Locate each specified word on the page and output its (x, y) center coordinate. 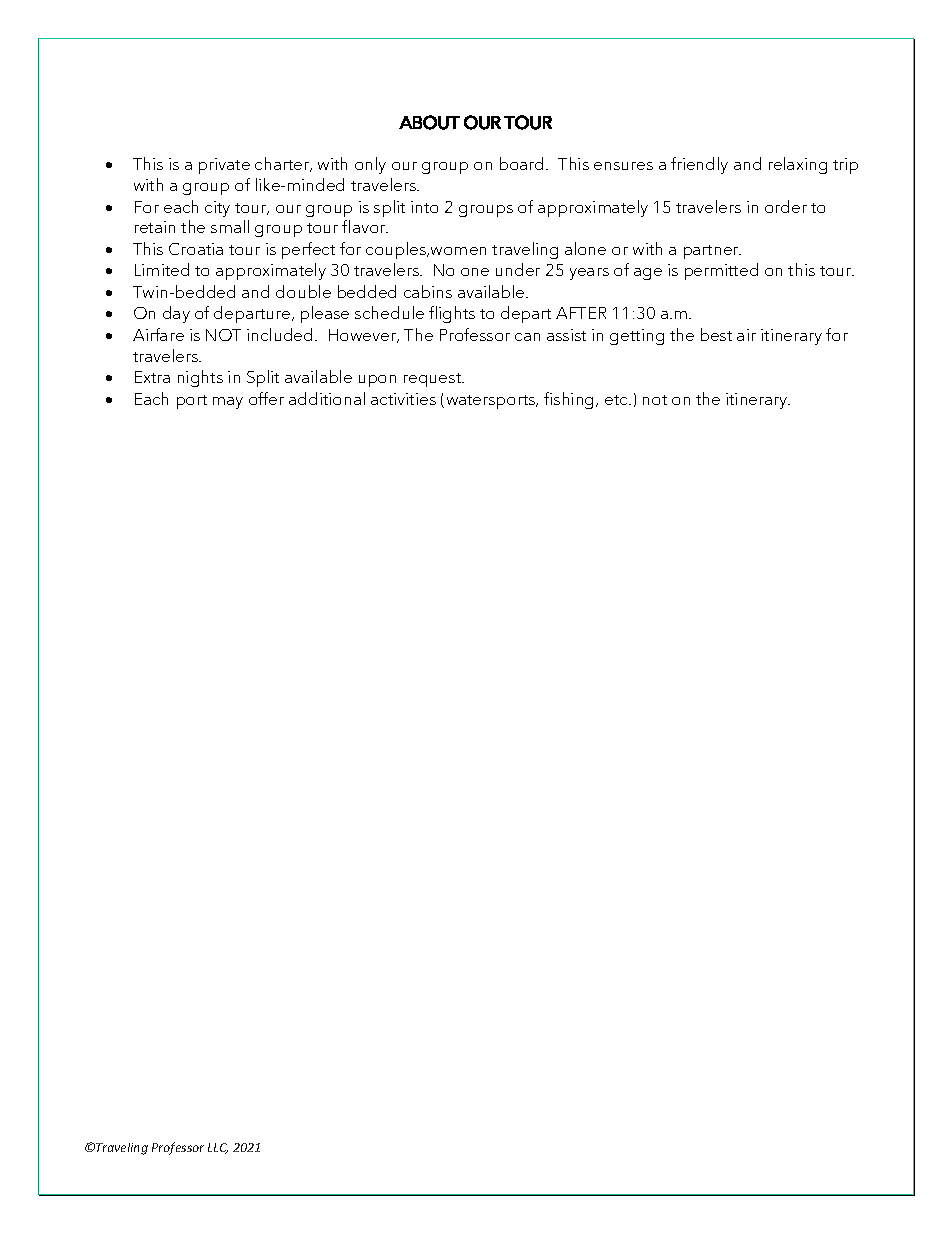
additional (327, 398)
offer (266, 398)
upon (377, 381)
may (228, 403)
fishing (570, 400)
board (521, 163)
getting (637, 337)
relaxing (798, 165)
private (224, 166)
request (434, 380)
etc (617, 400)
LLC (218, 1148)
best (716, 334)
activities (403, 399)
